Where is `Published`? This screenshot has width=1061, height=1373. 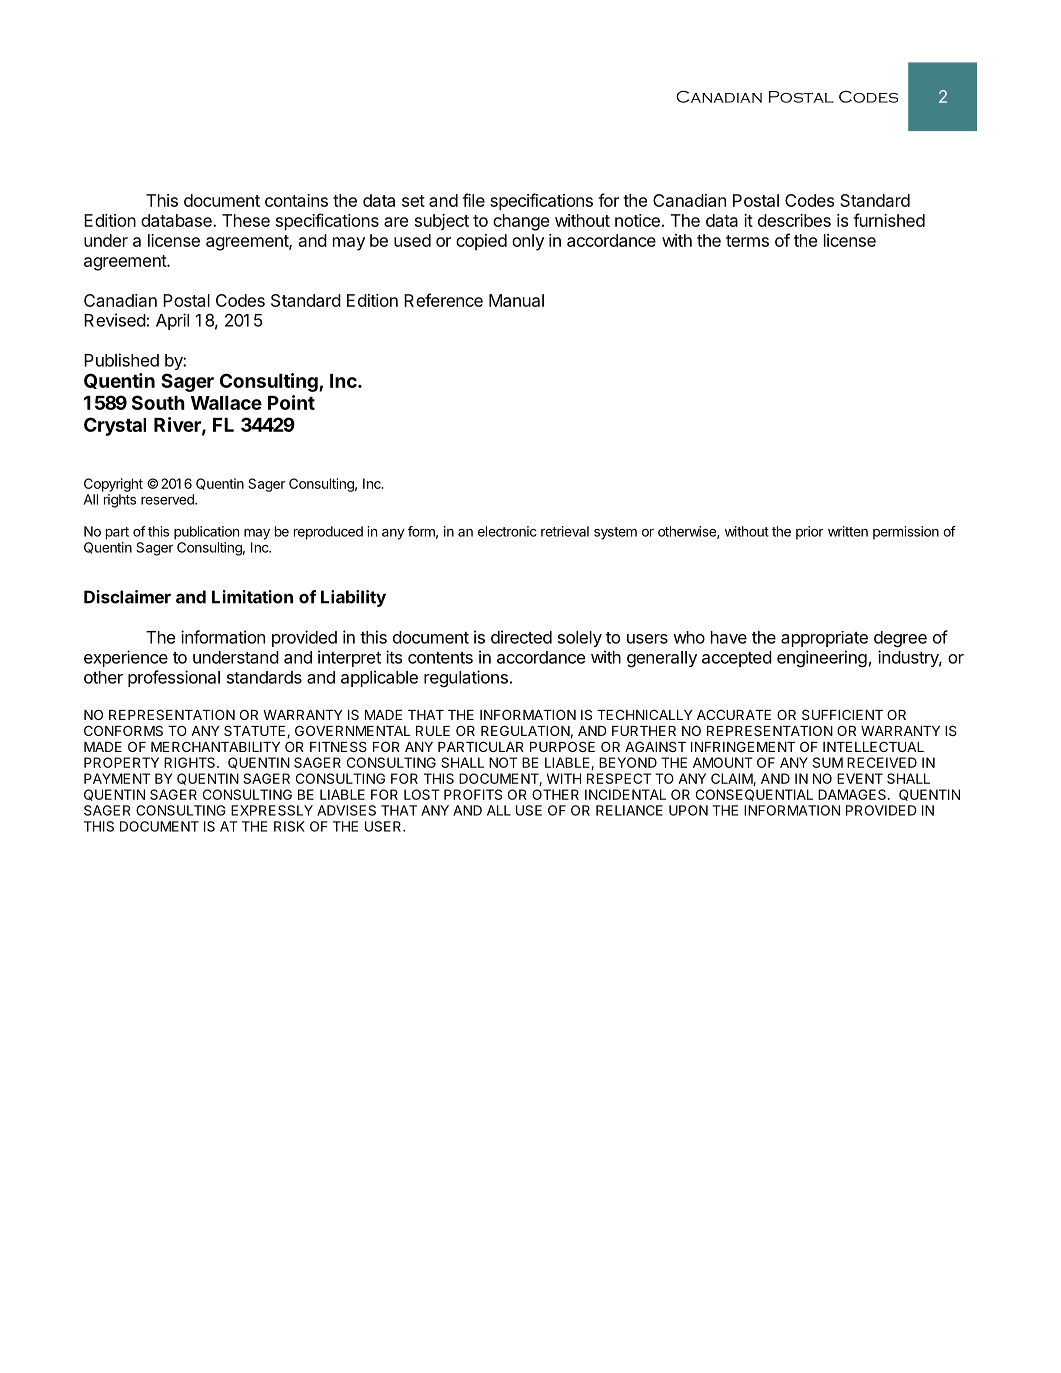 Published is located at coordinates (121, 360).
